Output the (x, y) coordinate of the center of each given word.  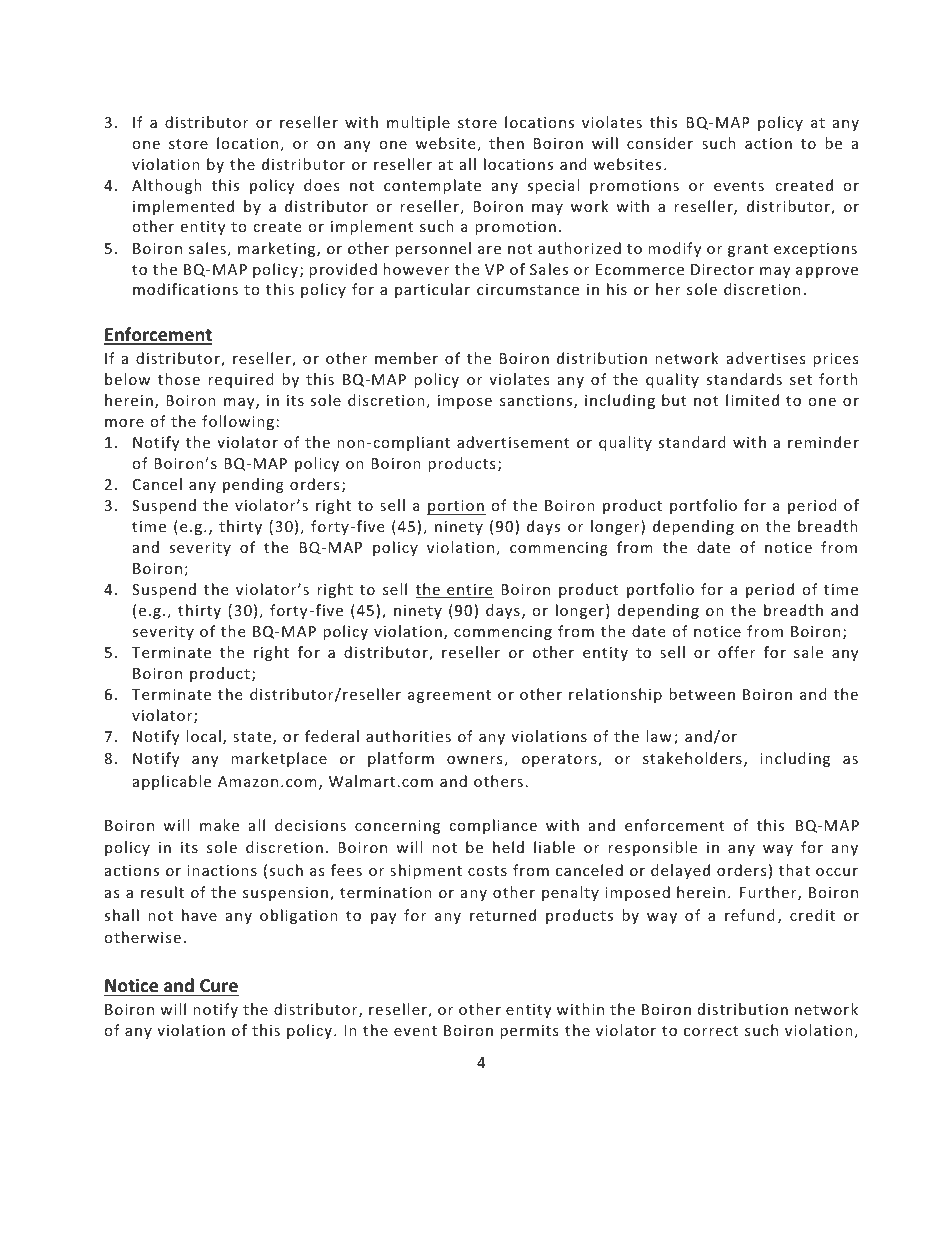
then (506, 143)
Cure (219, 986)
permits (529, 1032)
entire (469, 591)
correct (711, 1031)
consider (660, 143)
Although (167, 186)
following (238, 422)
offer (736, 652)
